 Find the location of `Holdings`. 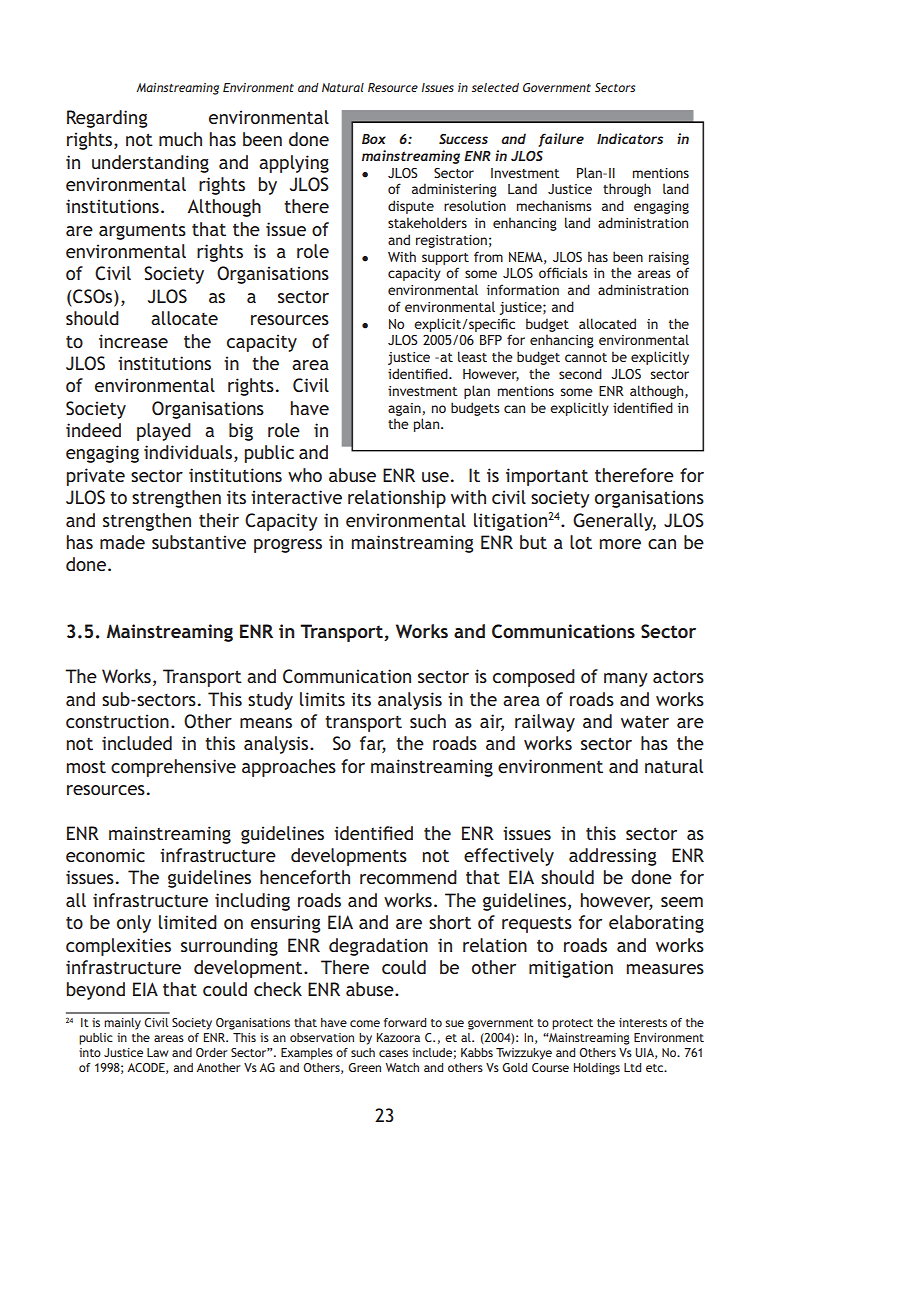

Holdings is located at coordinates (597, 1069).
